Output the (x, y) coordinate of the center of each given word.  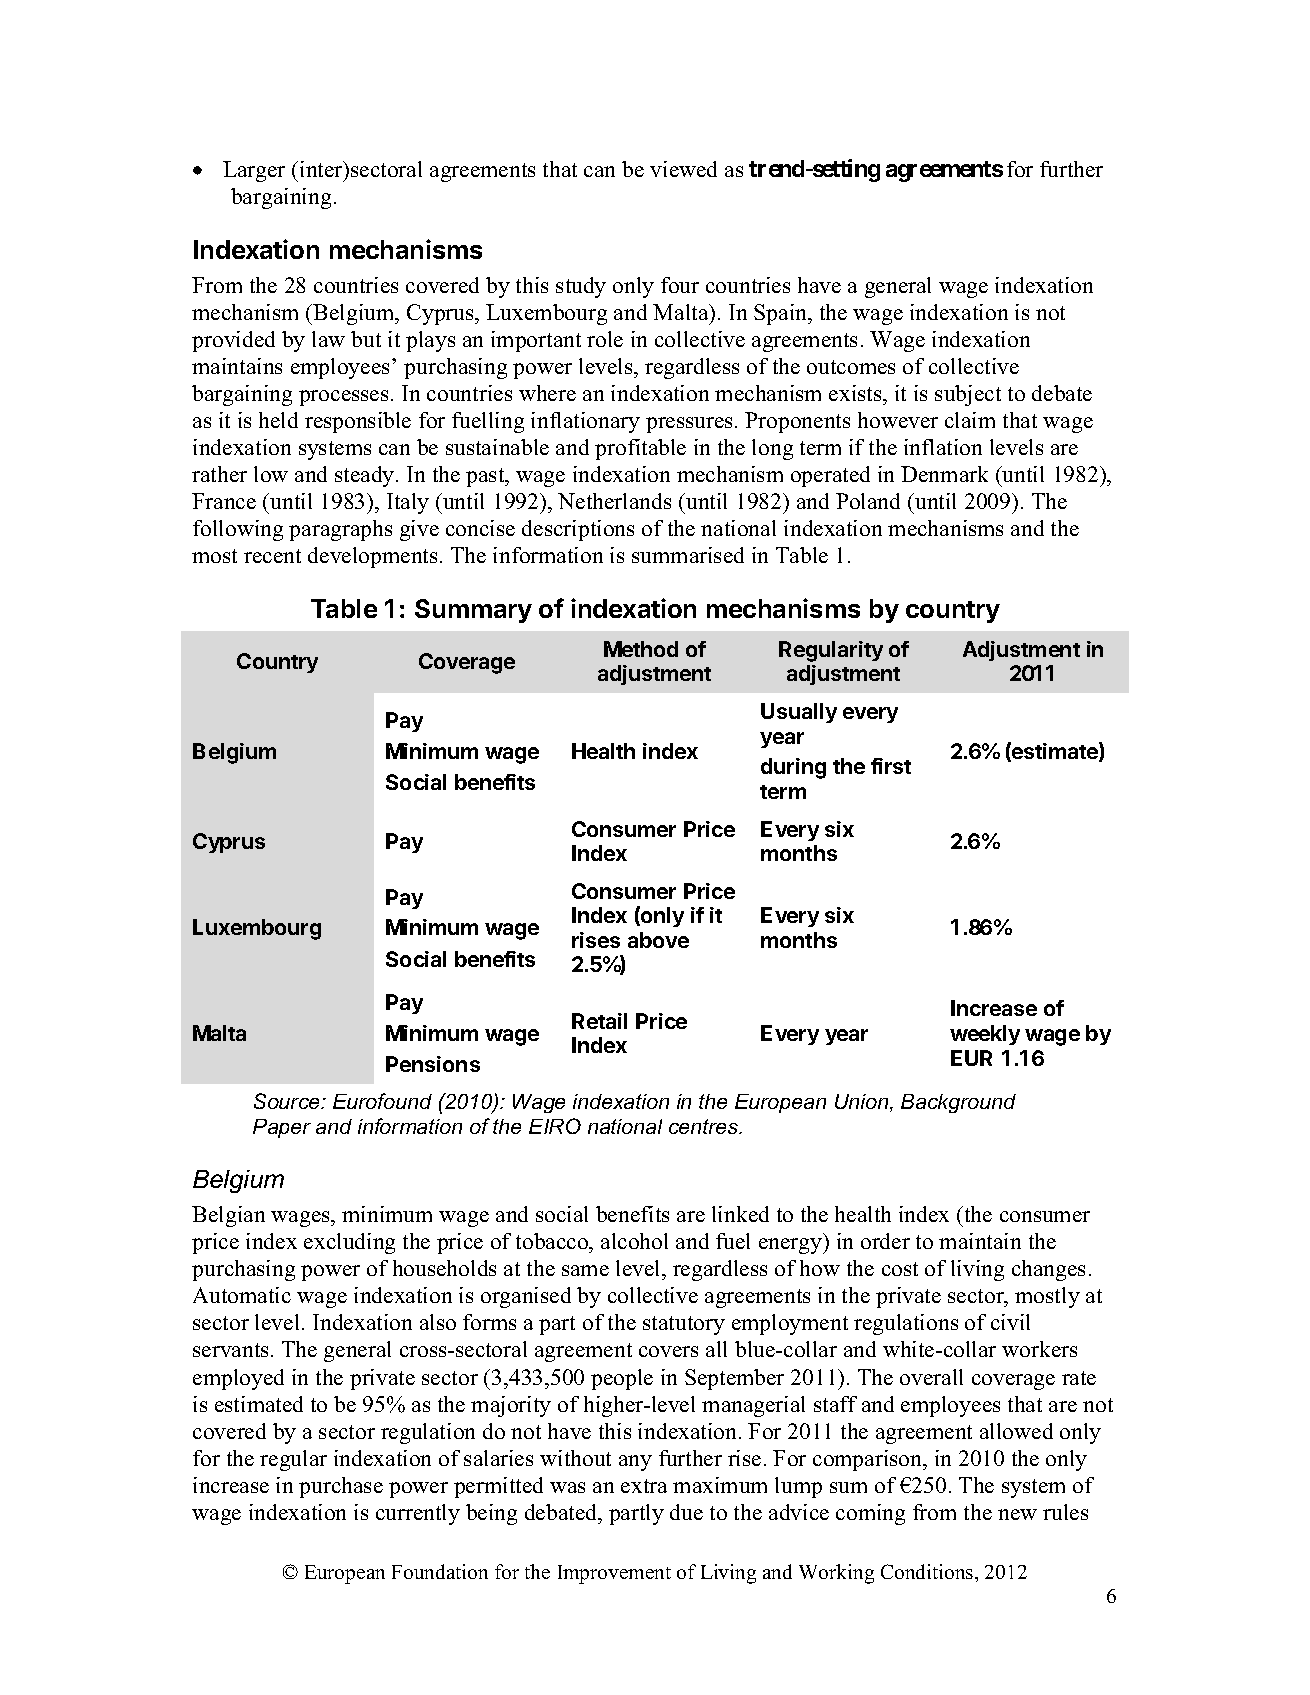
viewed (683, 169)
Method (641, 649)
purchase (341, 1487)
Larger (254, 171)
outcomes (851, 367)
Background (958, 1103)
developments (372, 557)
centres (705, 1126)
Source (288, 1101)
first (891, 766)
